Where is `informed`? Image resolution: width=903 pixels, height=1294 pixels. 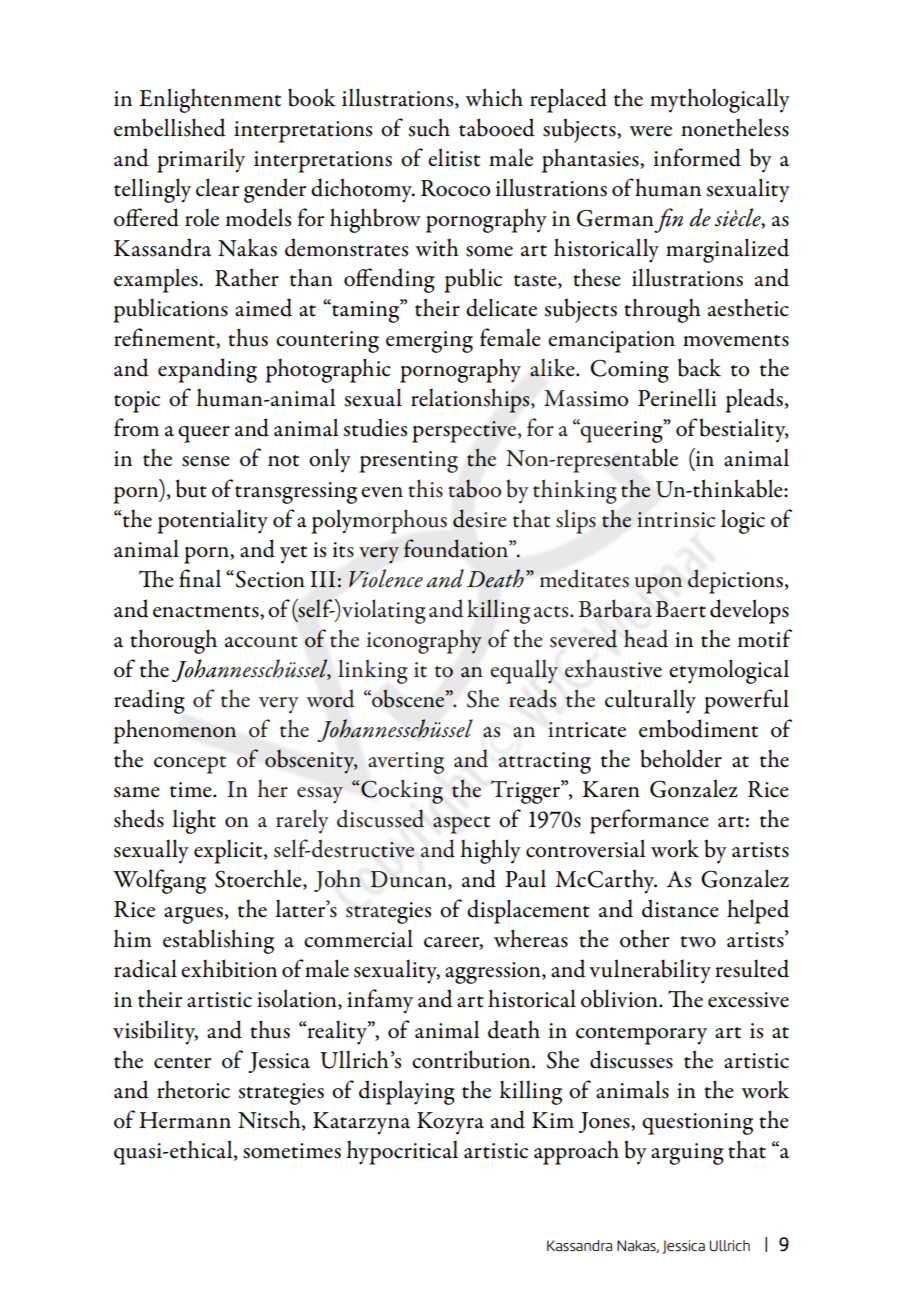 informed is located at coordinates (697, 157).
